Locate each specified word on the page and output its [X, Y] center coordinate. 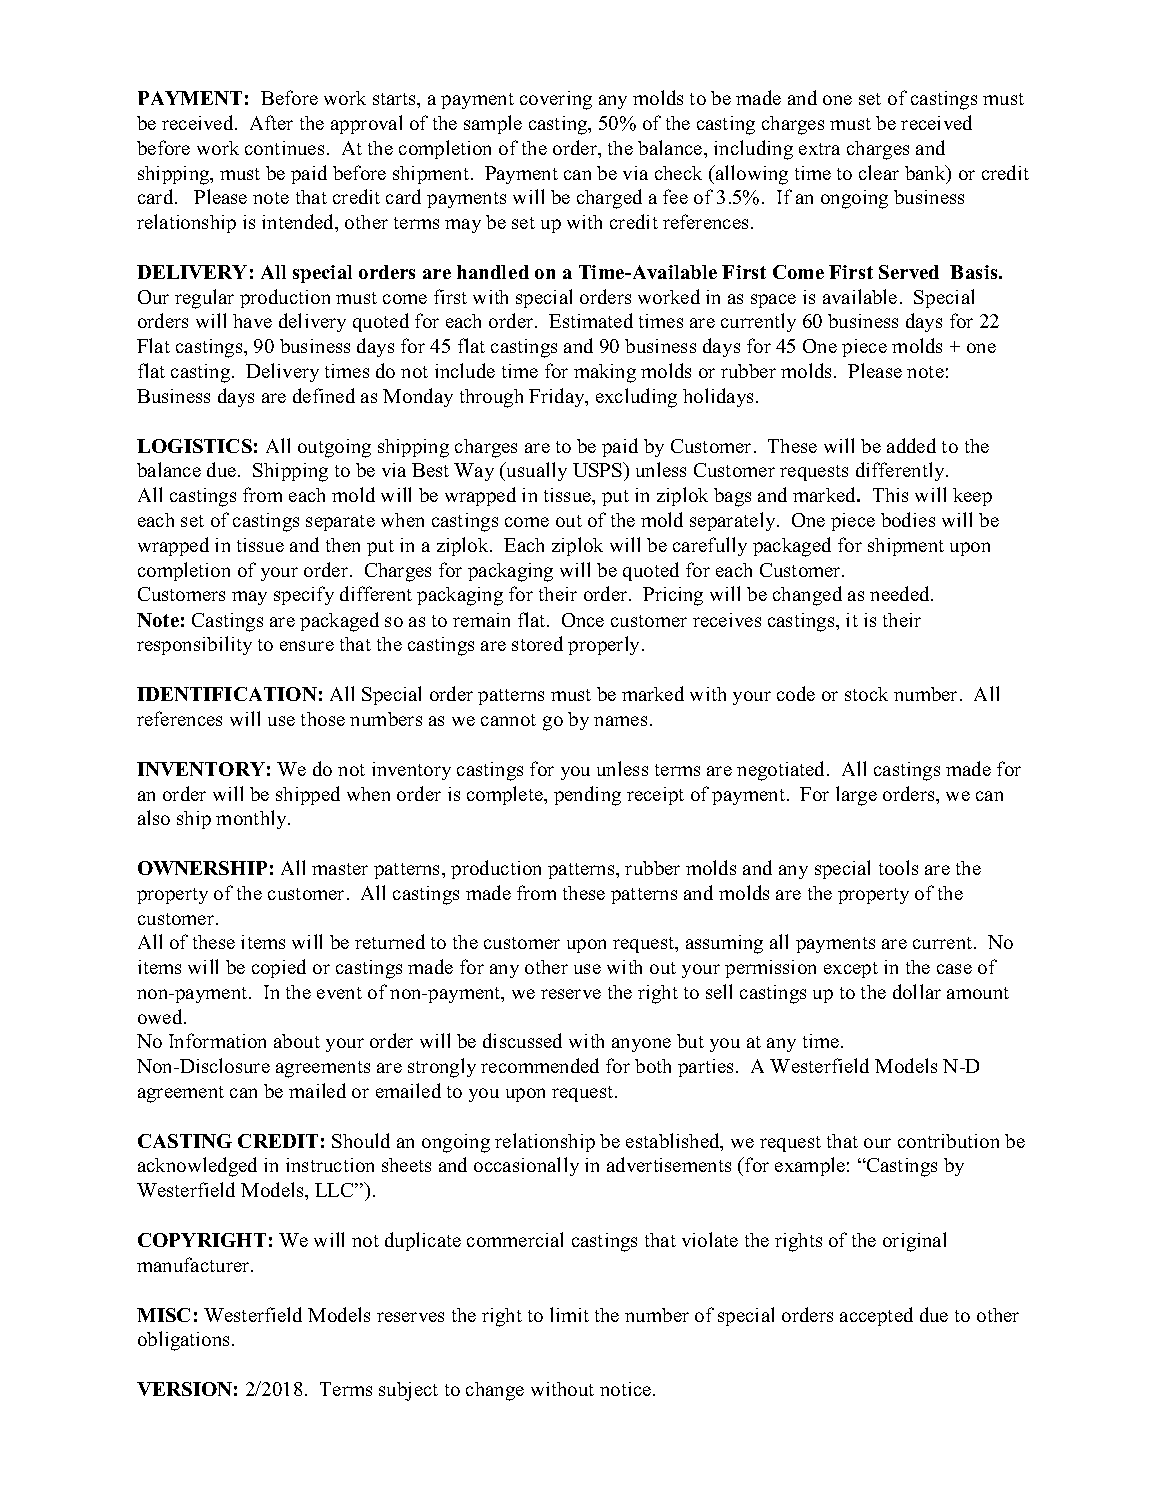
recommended [540, 1065]
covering [556, 100]
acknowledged [197, 1167]
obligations [185, 1341]
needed [901, 593]
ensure [307, 646]
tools [898, 867]
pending [587, 796]
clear [879, 172]
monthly [252, 819]
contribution [948, 1141]
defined [324, 395]
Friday [558, 397]
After [271, 122]
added [911, 445]
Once [583, 620]
